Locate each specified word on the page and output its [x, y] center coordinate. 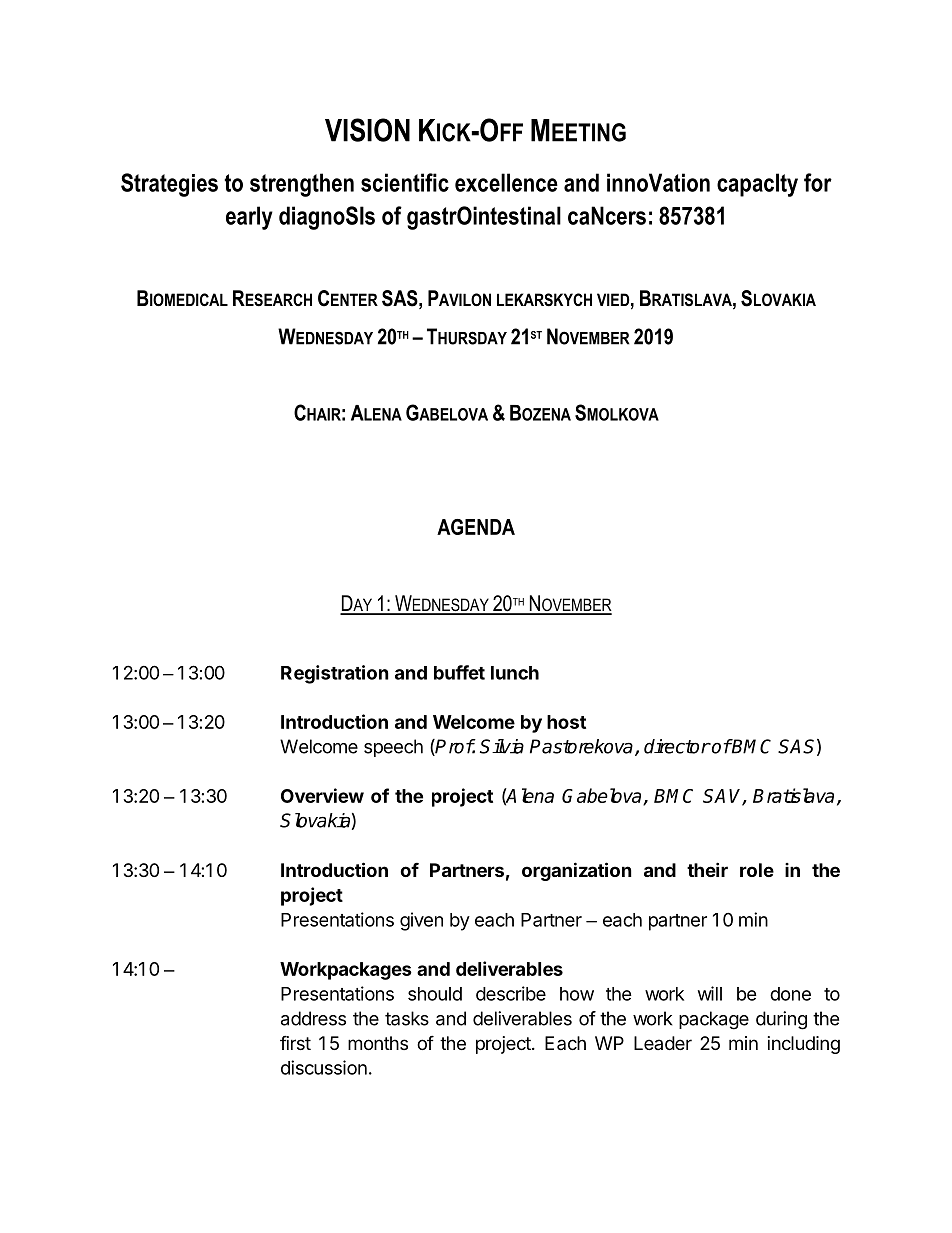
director [677, 746]
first [295, 1042]
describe [511, 993]
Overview [322, 795]
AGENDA [476, 527]
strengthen [302, 185]
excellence [506, 182]
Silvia [502, 746]
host [566, 722]
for [818, 182]
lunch [515, 673]
